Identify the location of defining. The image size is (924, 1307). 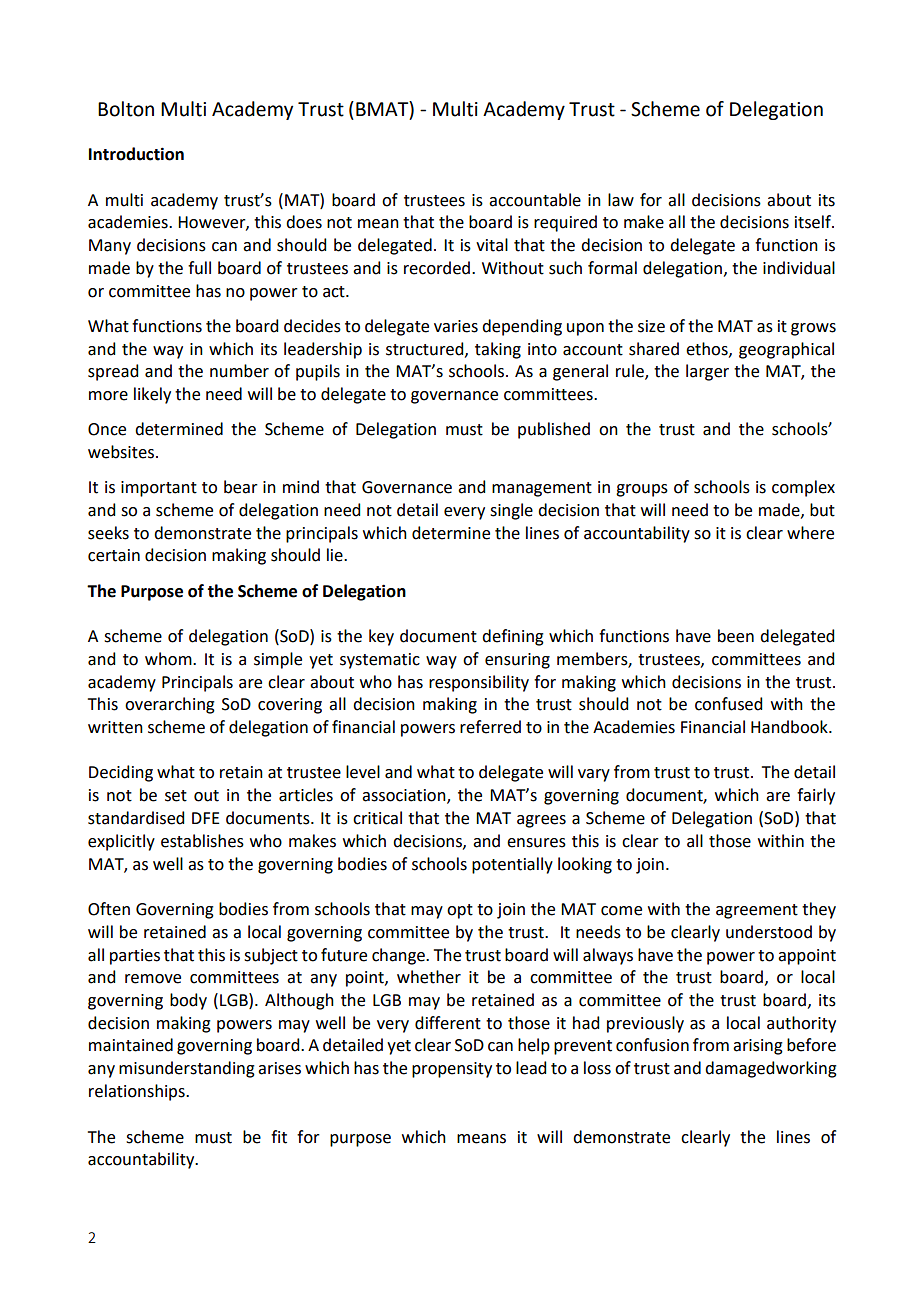
(513, 637).
